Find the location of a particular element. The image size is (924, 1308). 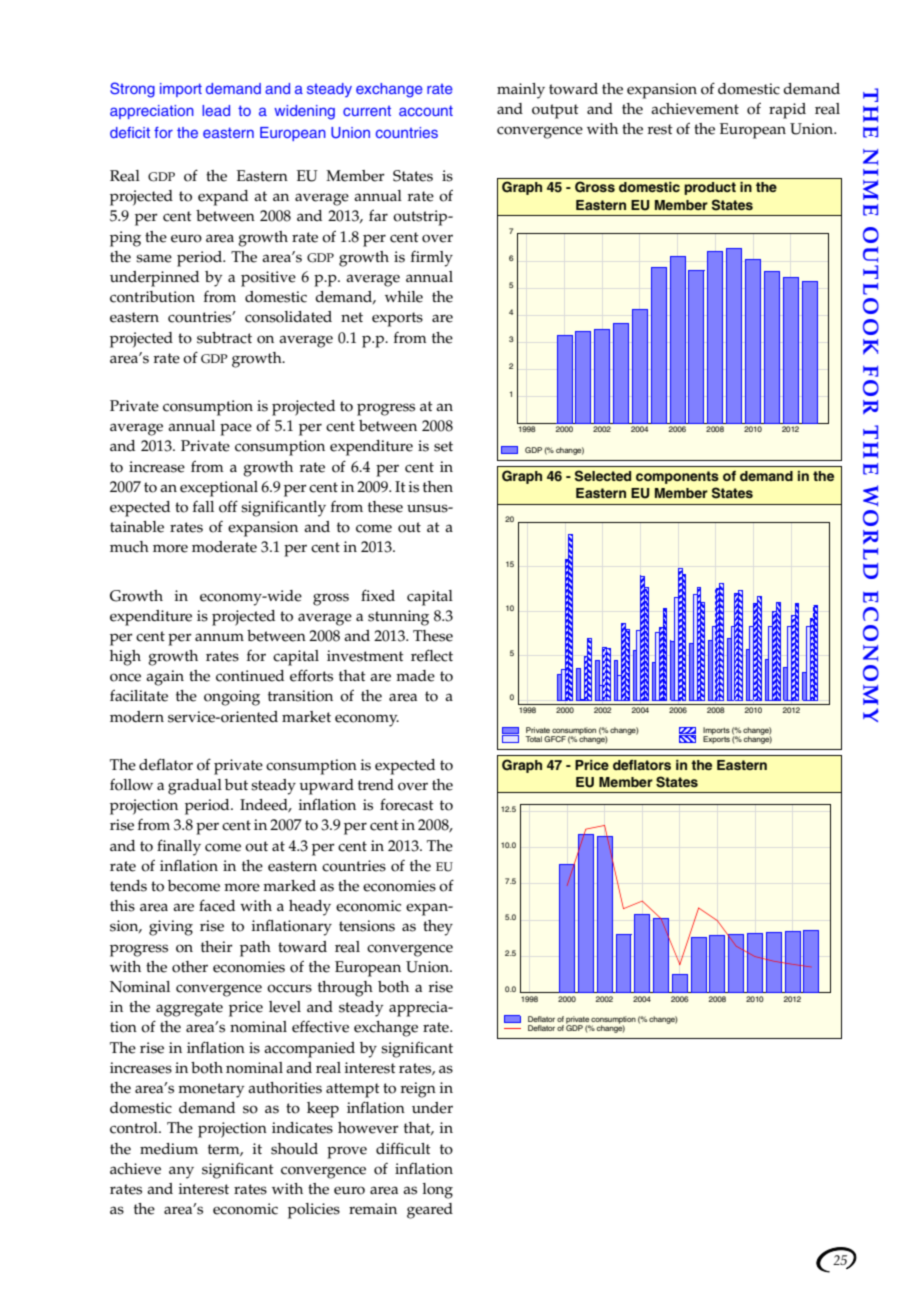

components is located at coordinates (677, 477).
